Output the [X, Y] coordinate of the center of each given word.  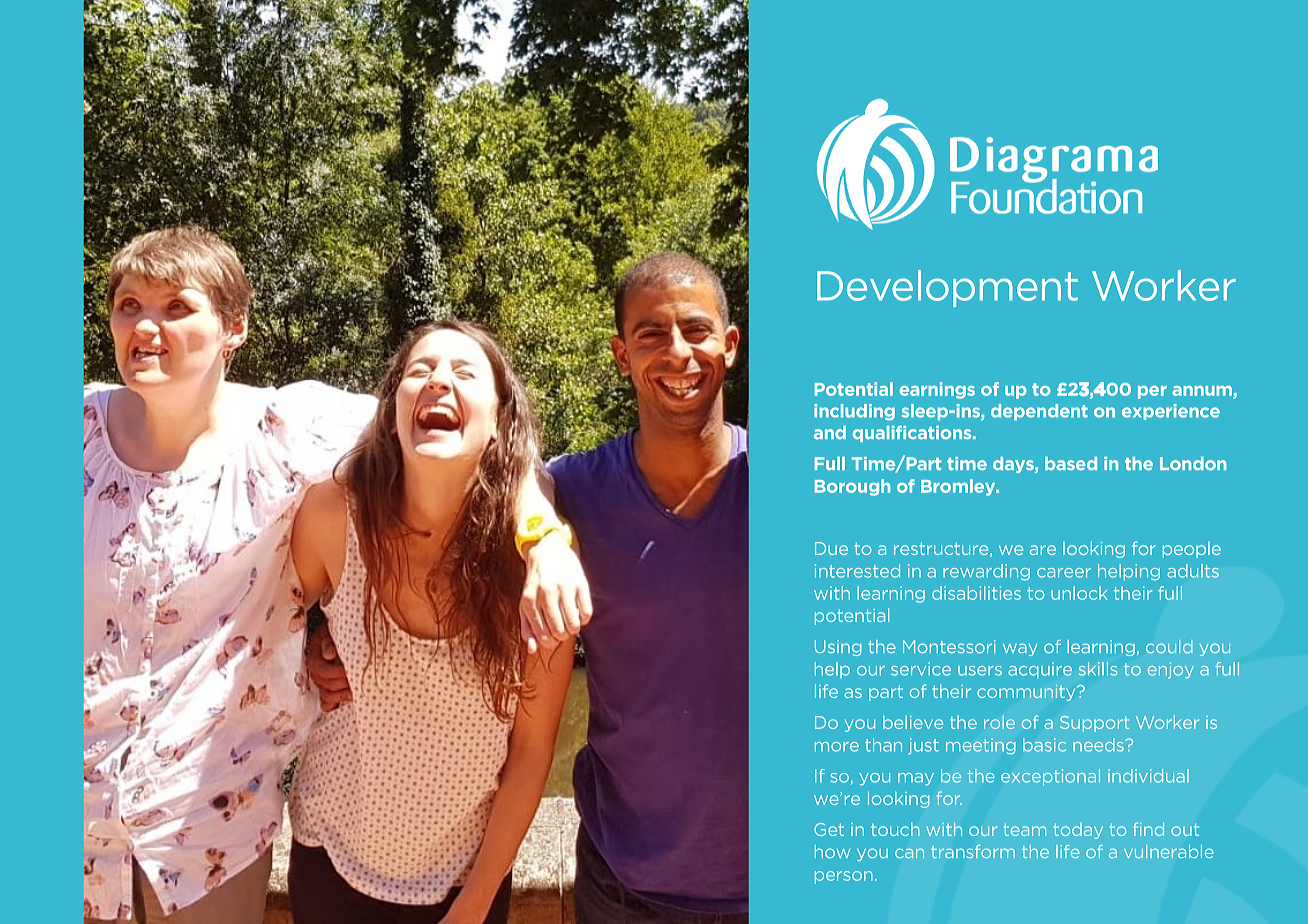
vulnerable [1169, 851]
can [909, 853]
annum [1203, 392]
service [921, 669]
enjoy [1171, 670]
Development [947, 288]
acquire [1040, 670]
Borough [852, 487]
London [1193, 463]
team [1025, 829]
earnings [937, 390]
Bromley [959, 487]
